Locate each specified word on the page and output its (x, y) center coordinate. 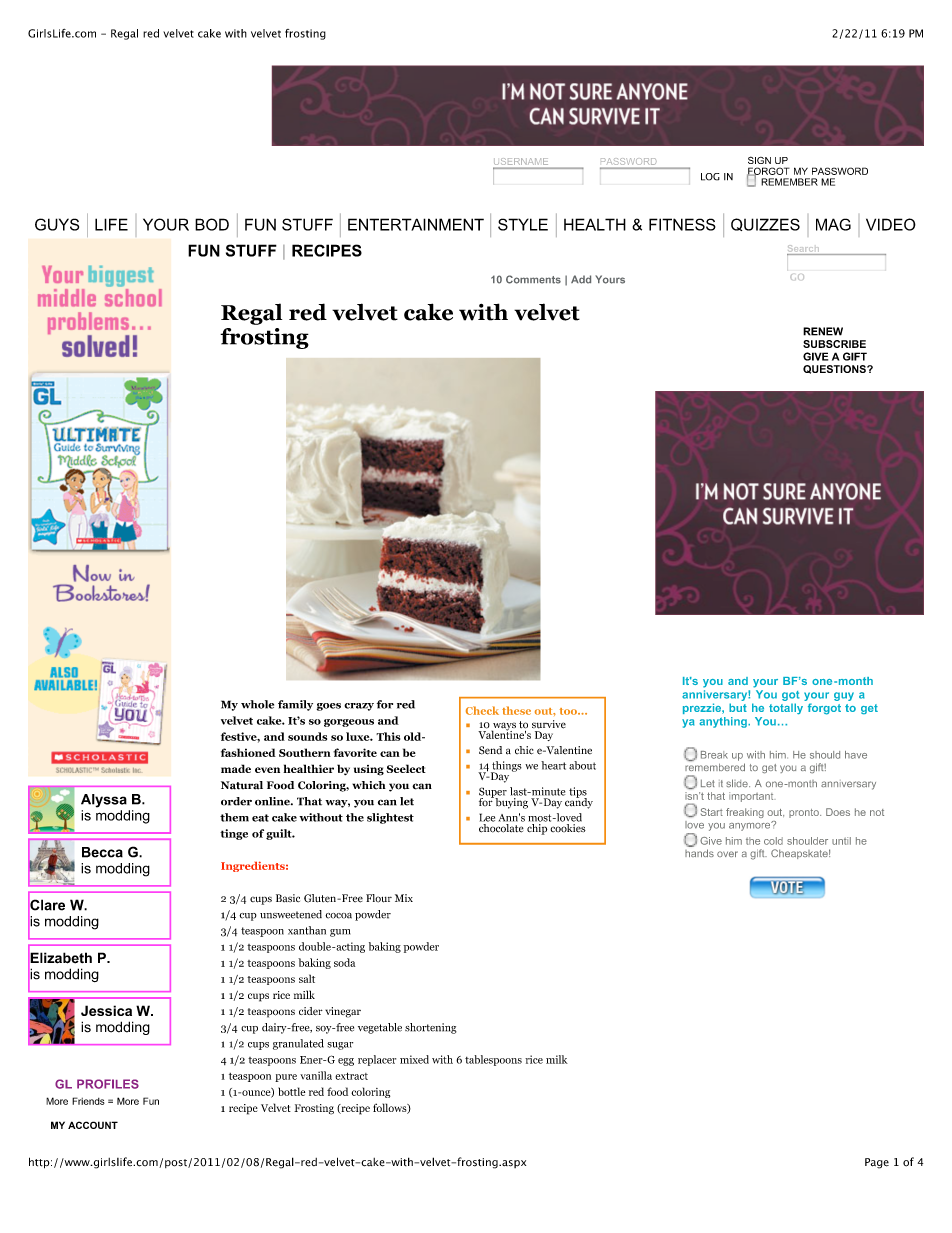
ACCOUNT (93, 1125)
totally (786, 709)
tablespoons (493, 1060)
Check (482, 710)
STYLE (523, 224)
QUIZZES (765, 224)
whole (257, 704)
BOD (212, 224)
